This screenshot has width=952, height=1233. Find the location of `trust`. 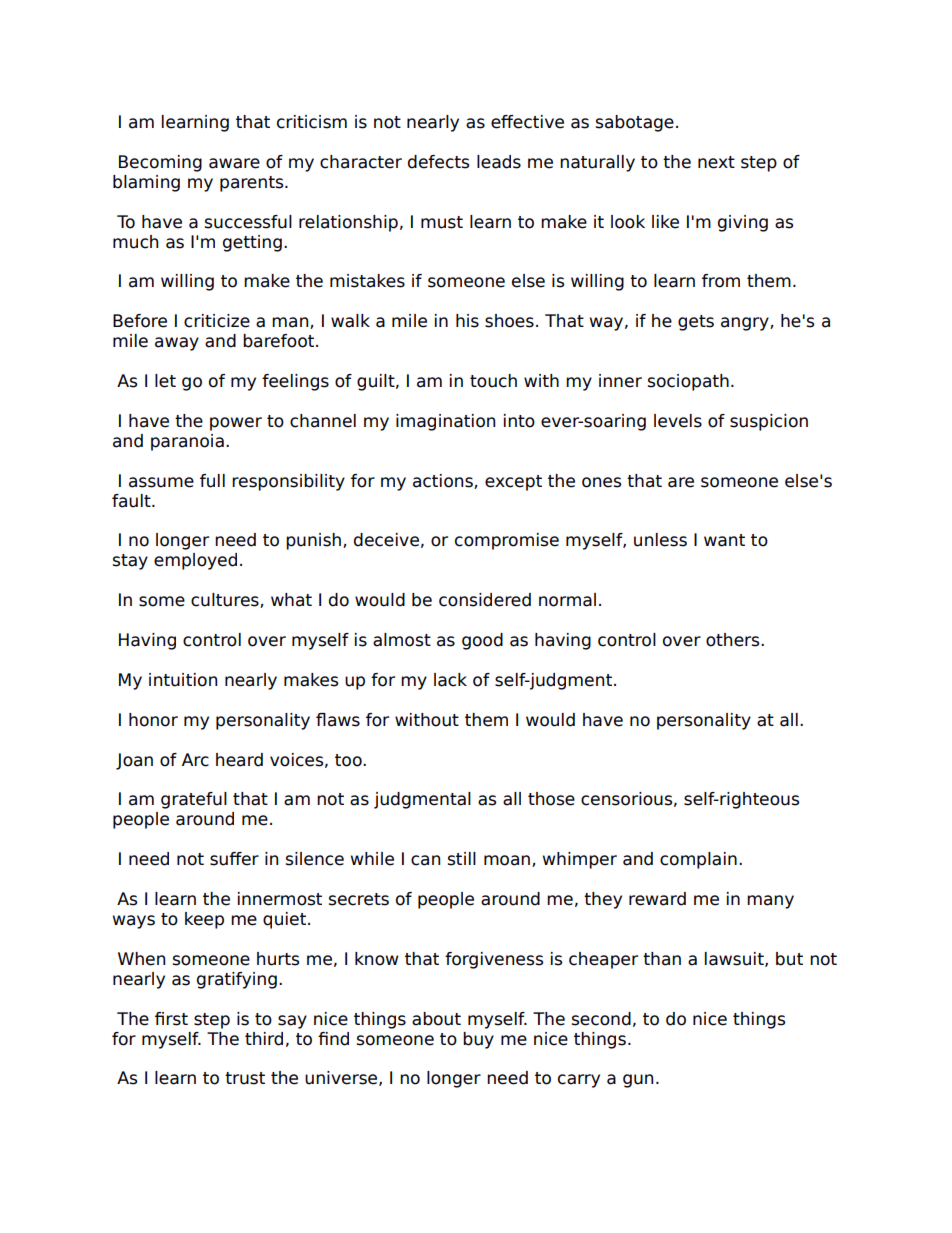

trust is located at coordinates (245, 1078).
